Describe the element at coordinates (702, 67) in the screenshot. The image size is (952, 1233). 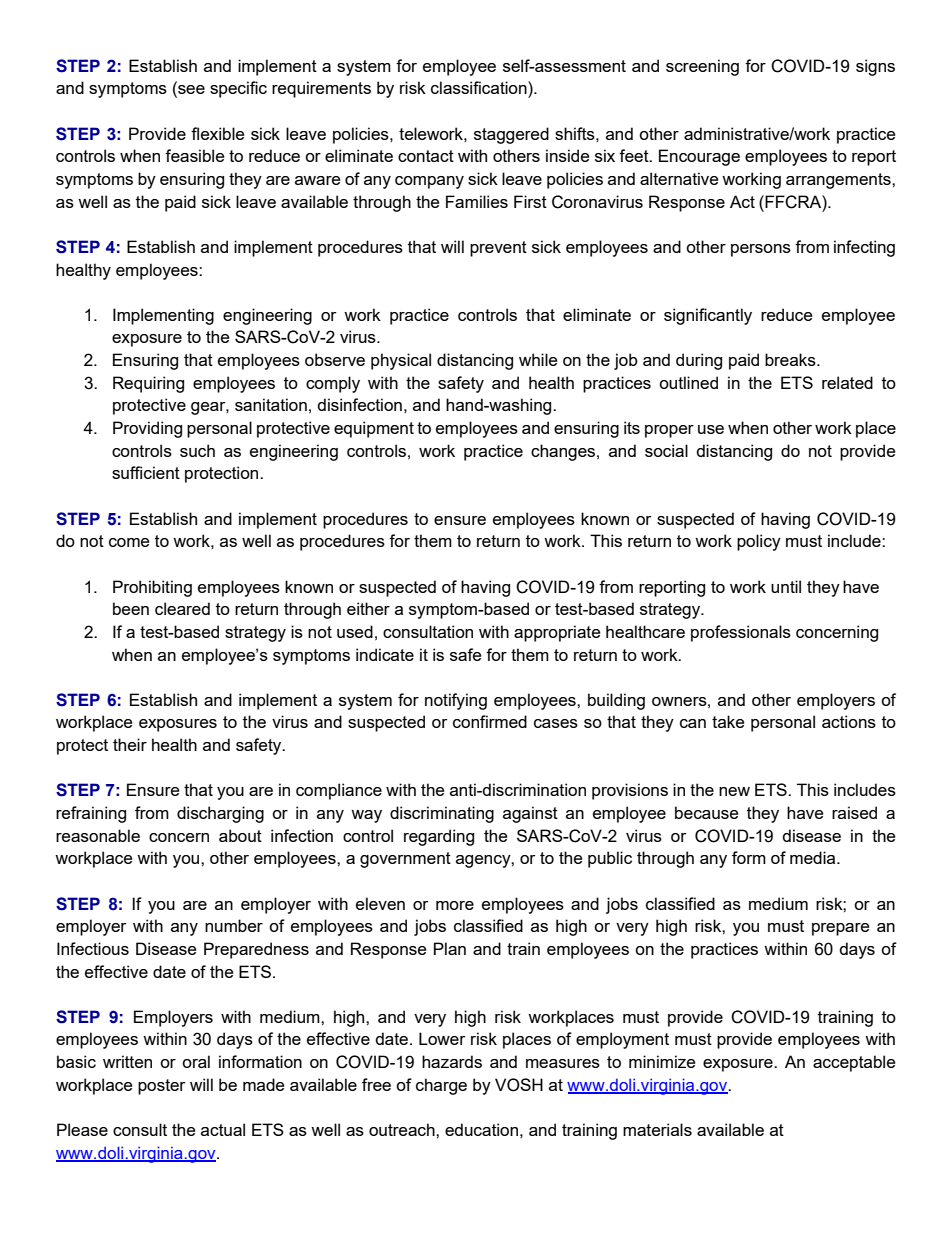
I see `screening` at that location.
